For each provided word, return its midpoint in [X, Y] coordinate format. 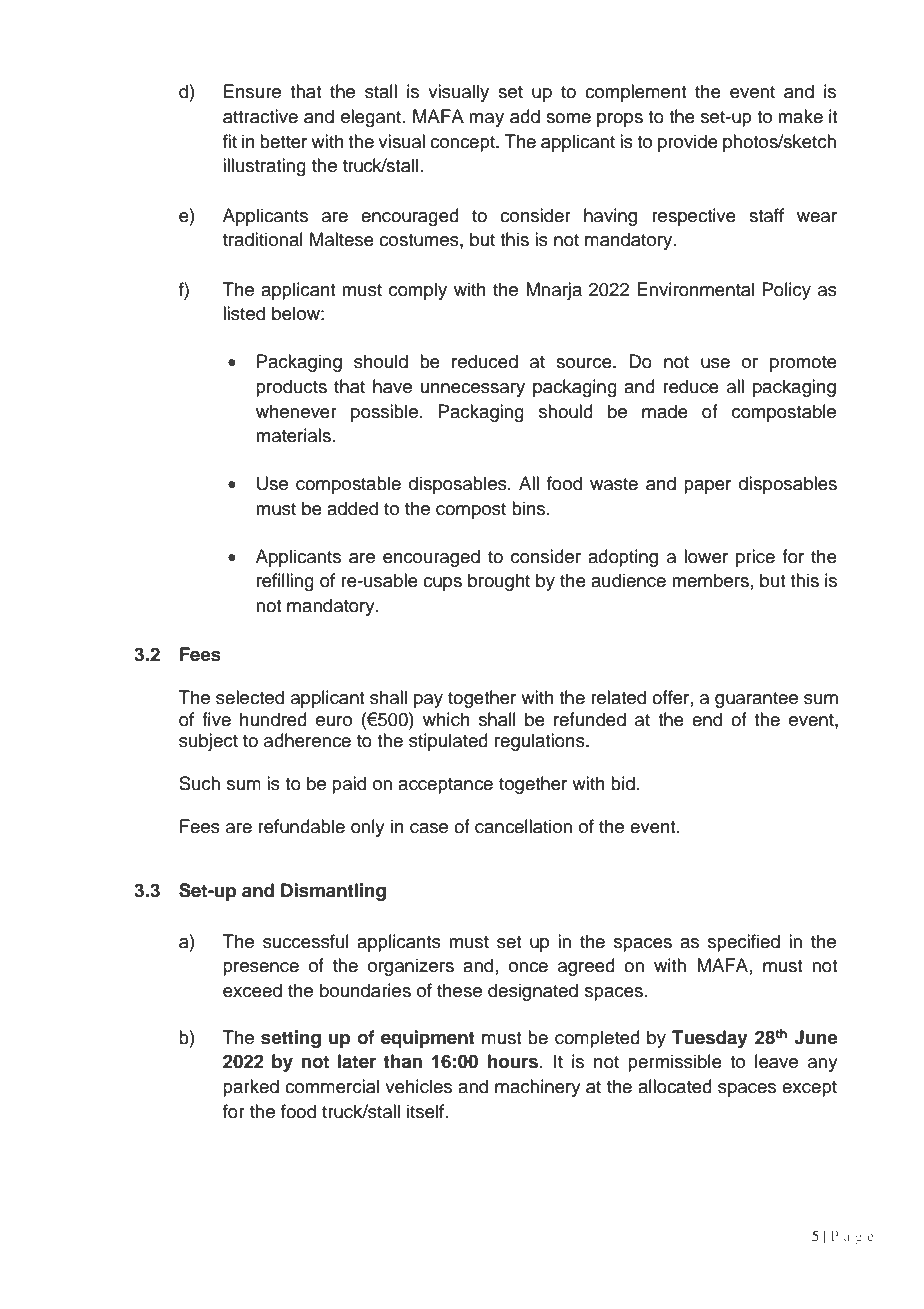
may [486, 120]
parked [251, 1088]
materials [293, 435]
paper [707, 487]
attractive [260, 116]
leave [776, 1061]
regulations [541, 742]
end [707, 719]
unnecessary [473, 390]
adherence [307, 740]
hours [513, 1061]
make [800, 116]
